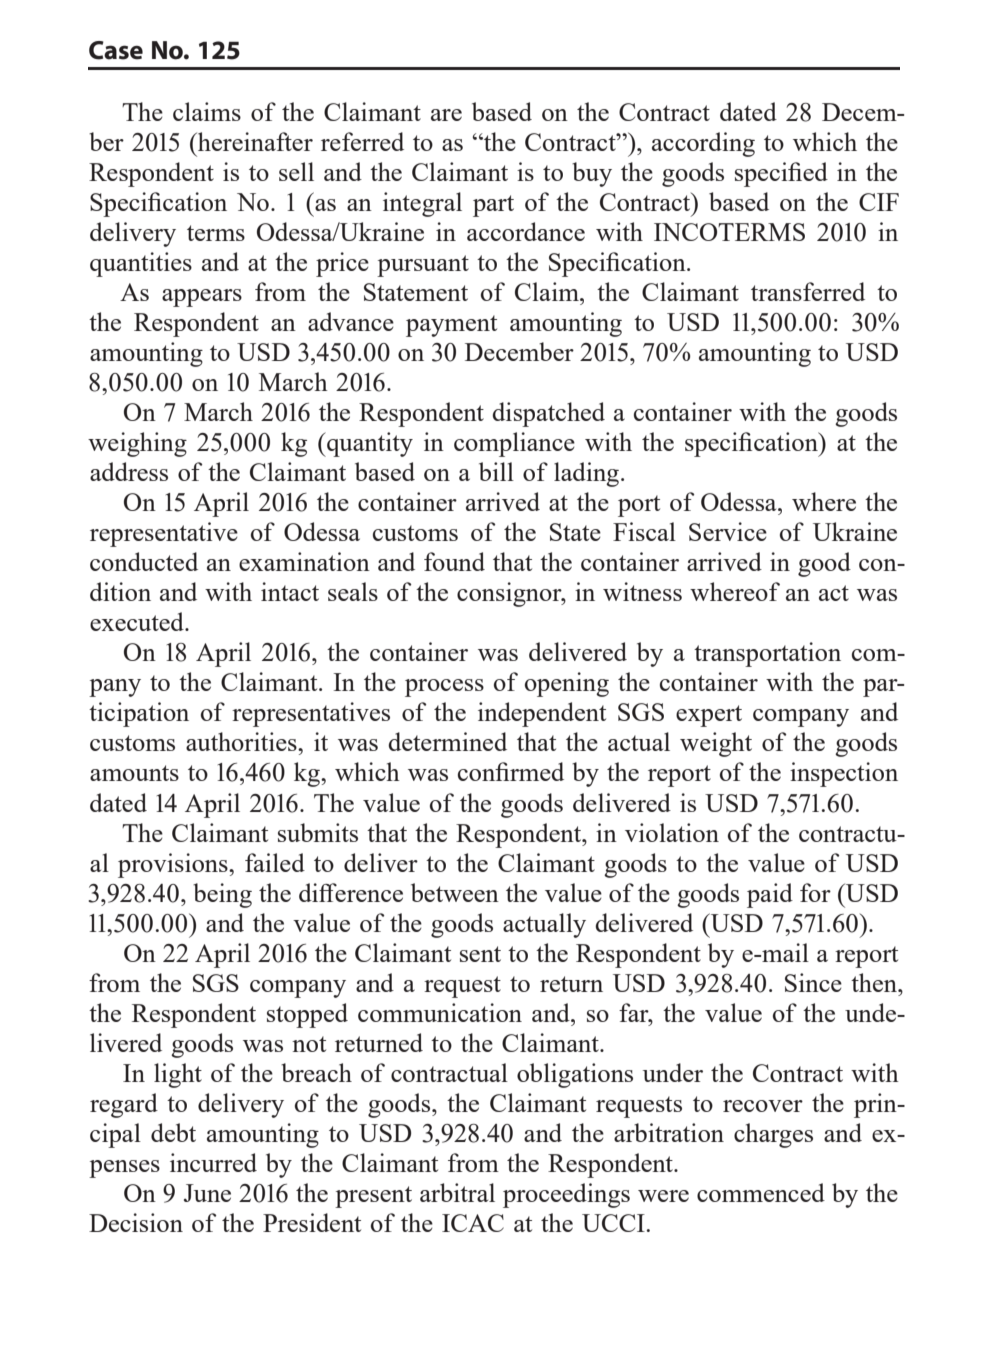 The image size is (988, 1363). Describe the element at coordinates (137, 444) in the document. I see `weighing` at that location.
